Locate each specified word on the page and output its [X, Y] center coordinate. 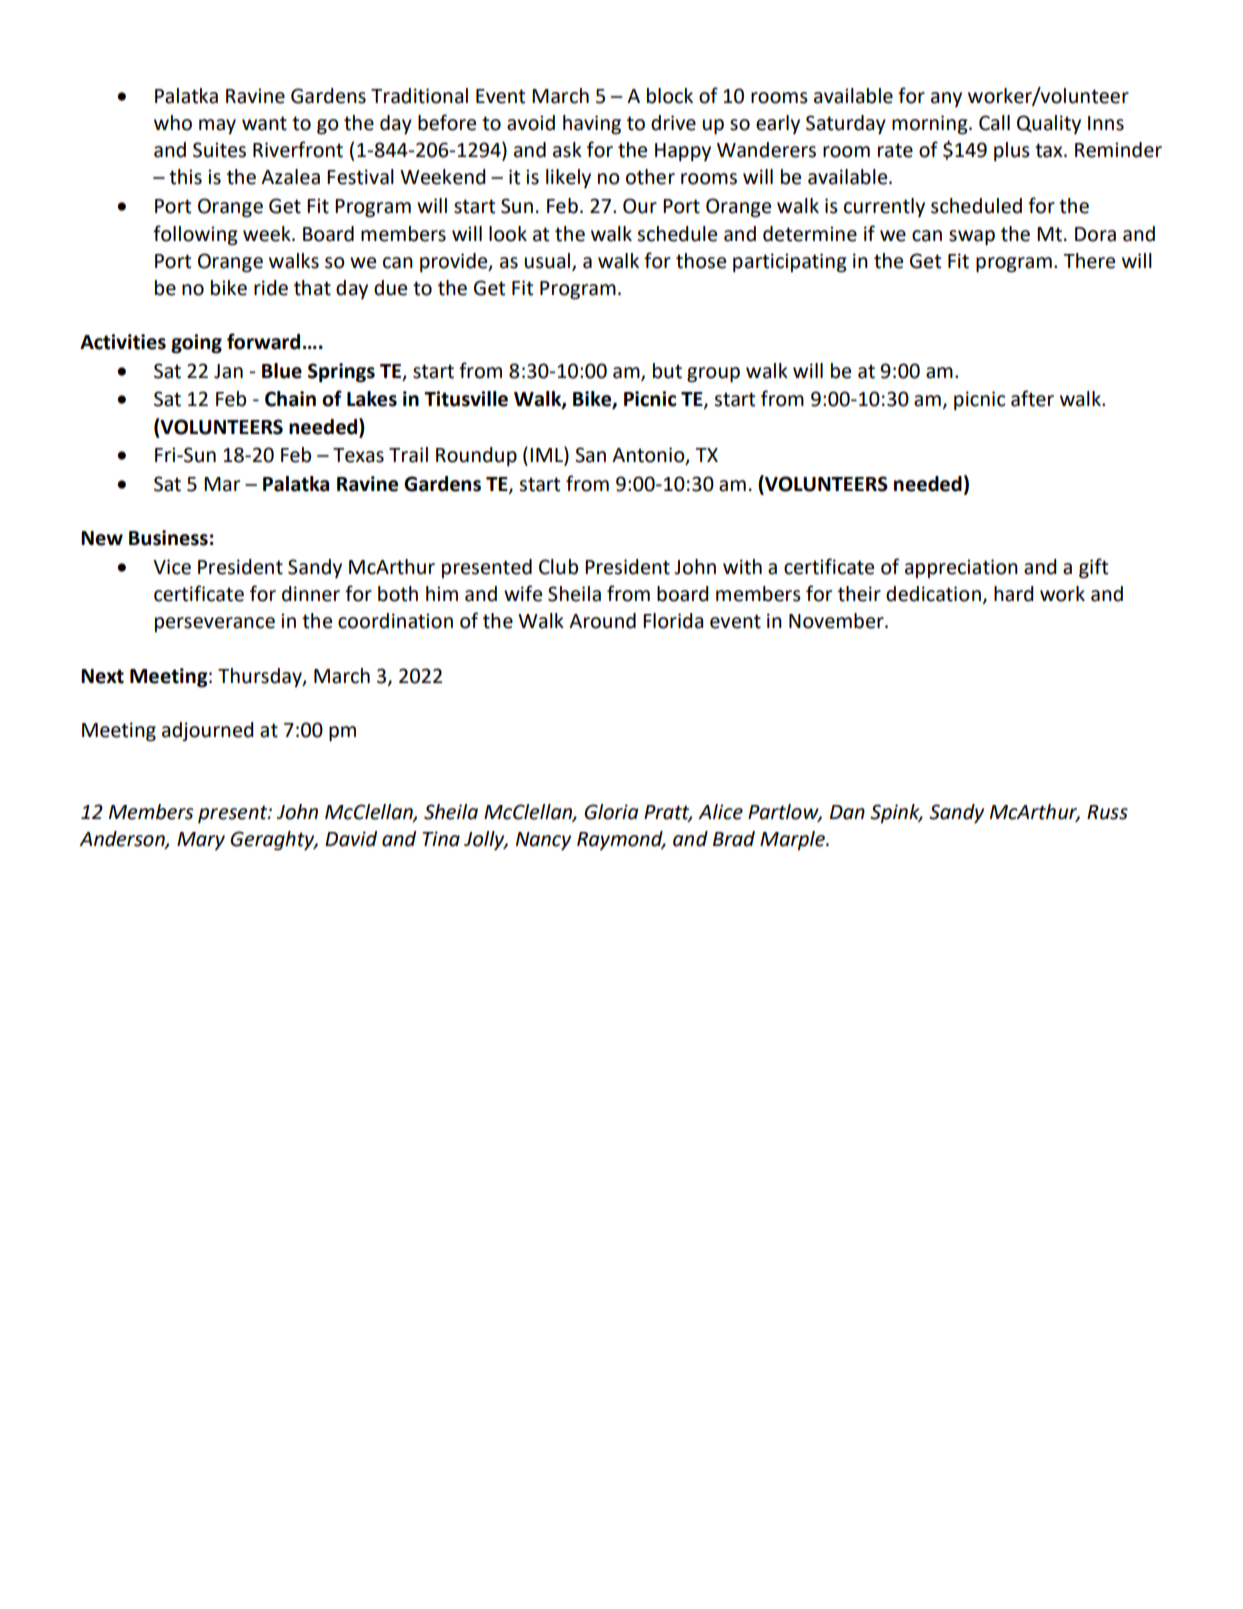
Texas [358, 455]
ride [271, 288]
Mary [201, 841]
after [1032, 398]
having [592, 125]
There [1089, 261]
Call [994, 123]
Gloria [611, 812]
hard [1014, 594]
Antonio [649, 456]
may [217, 126]
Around [602, 621]
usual [549, 261]
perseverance [215, 624]
